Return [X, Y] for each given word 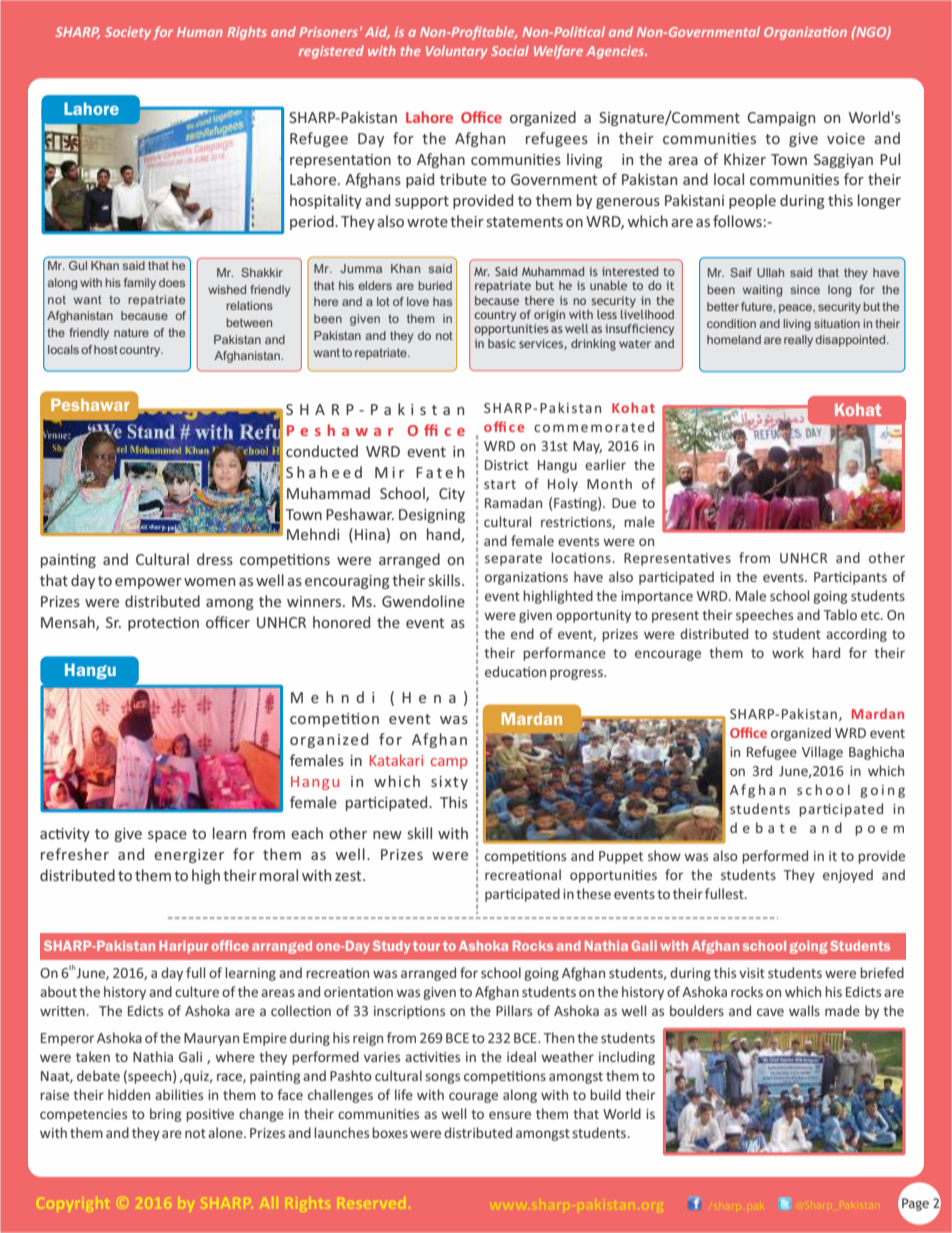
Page [915, 1204]
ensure [510, 1115]
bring [165, 1115]
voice [846, 138]
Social [510, 50]
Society [128, 33]
